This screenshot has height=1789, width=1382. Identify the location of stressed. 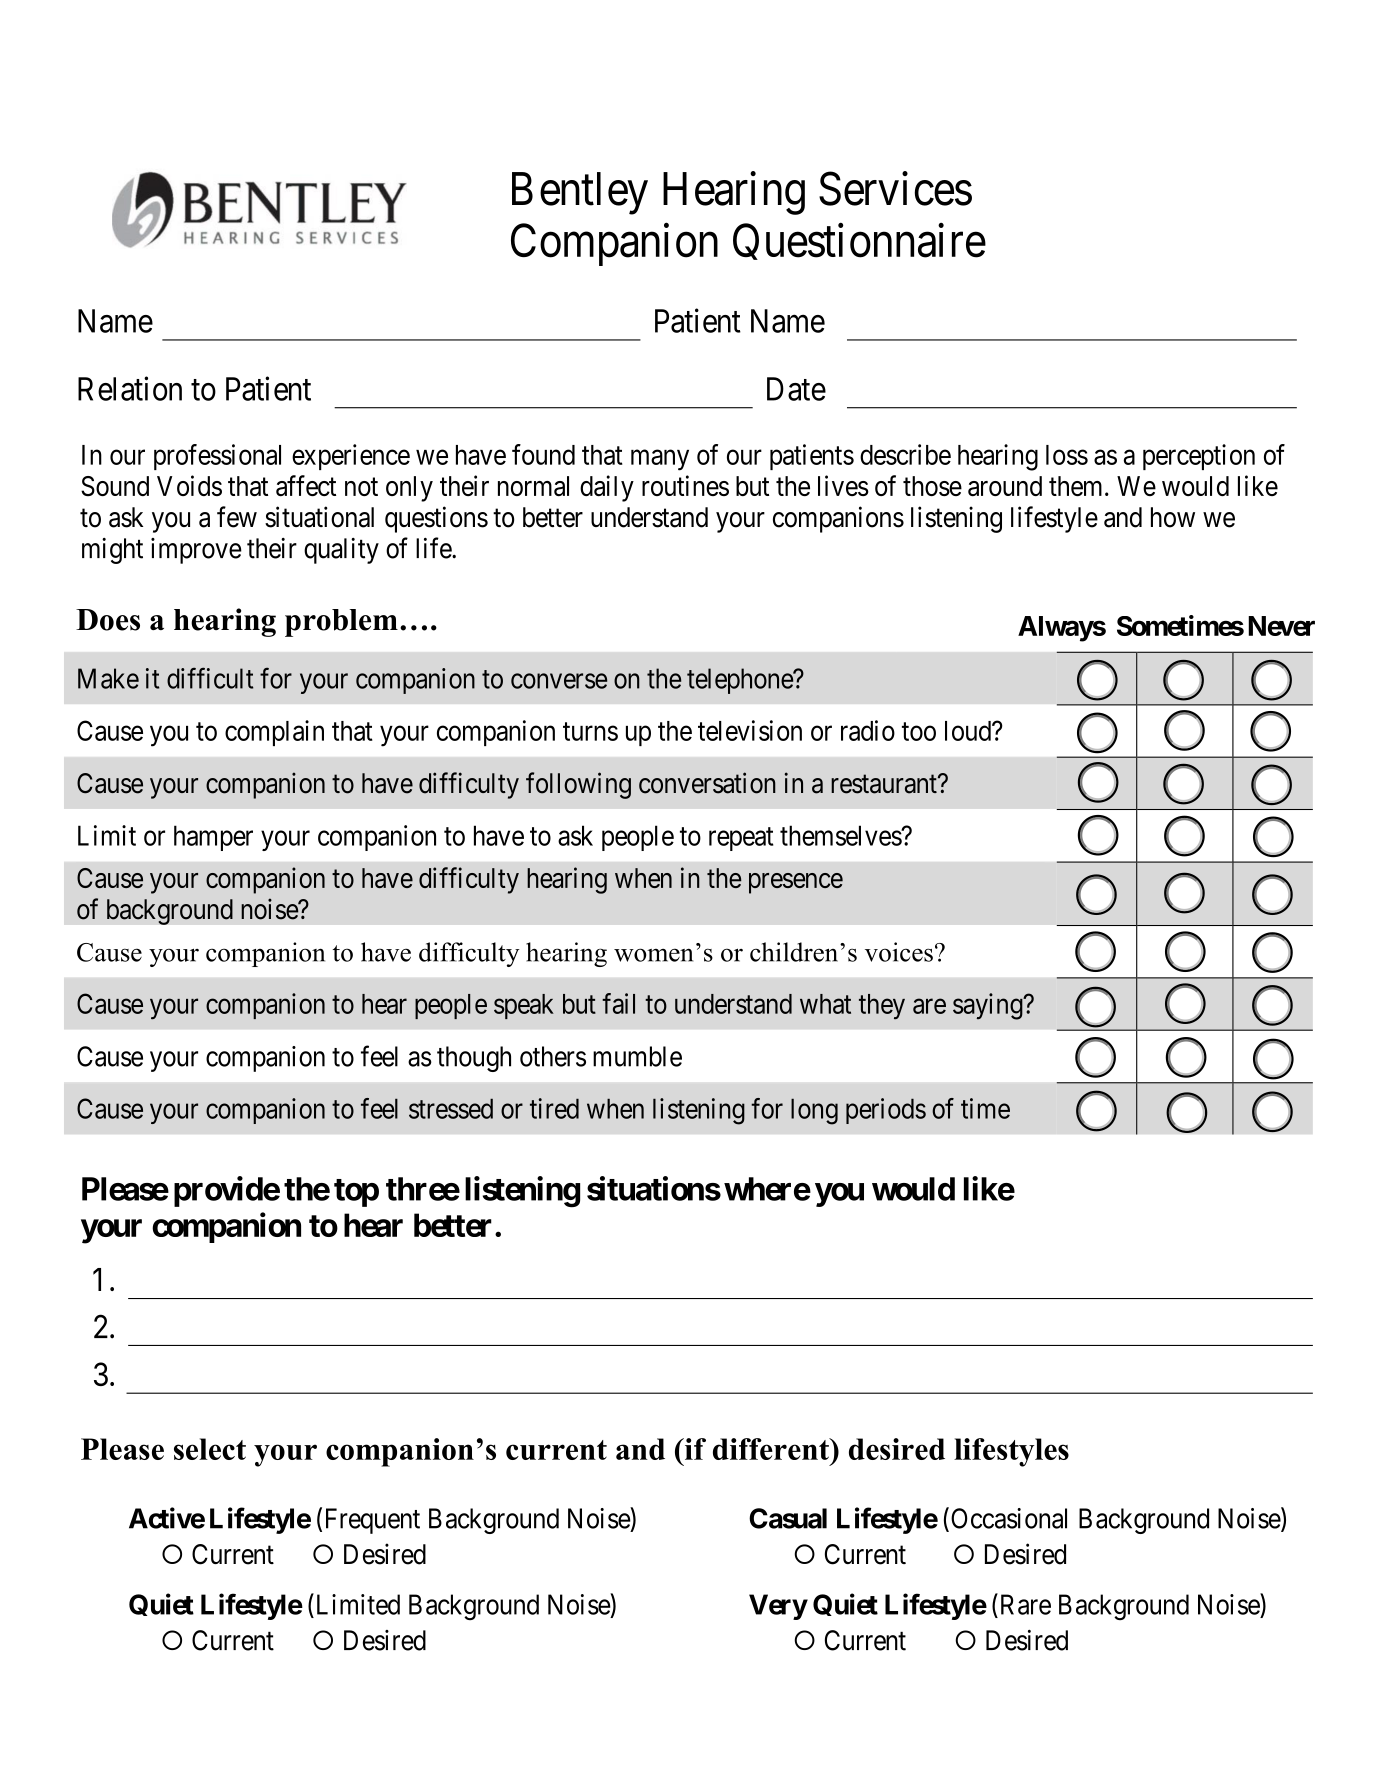
(451, 1108).
